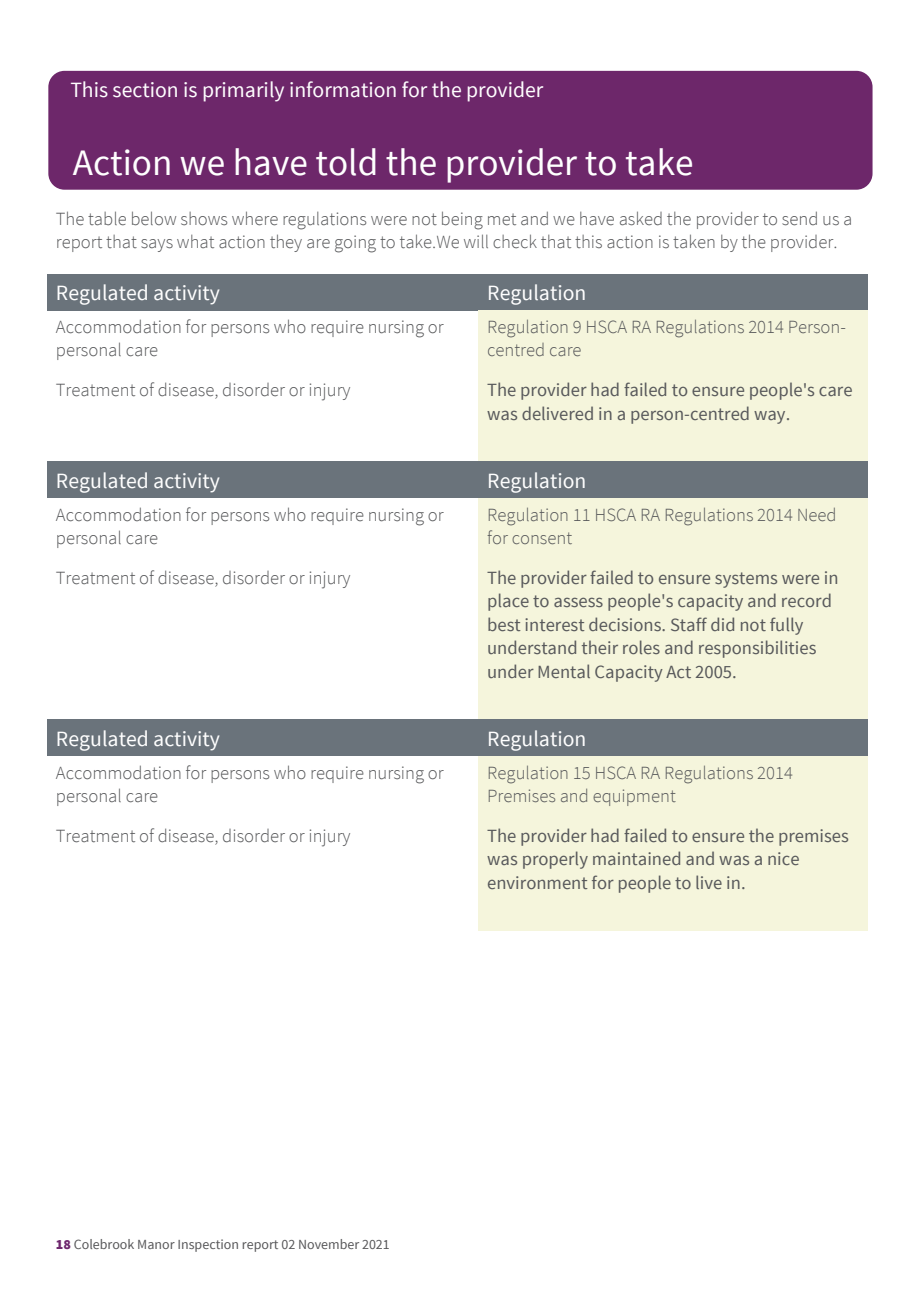  I want to click on environment, so click(537, 882).
